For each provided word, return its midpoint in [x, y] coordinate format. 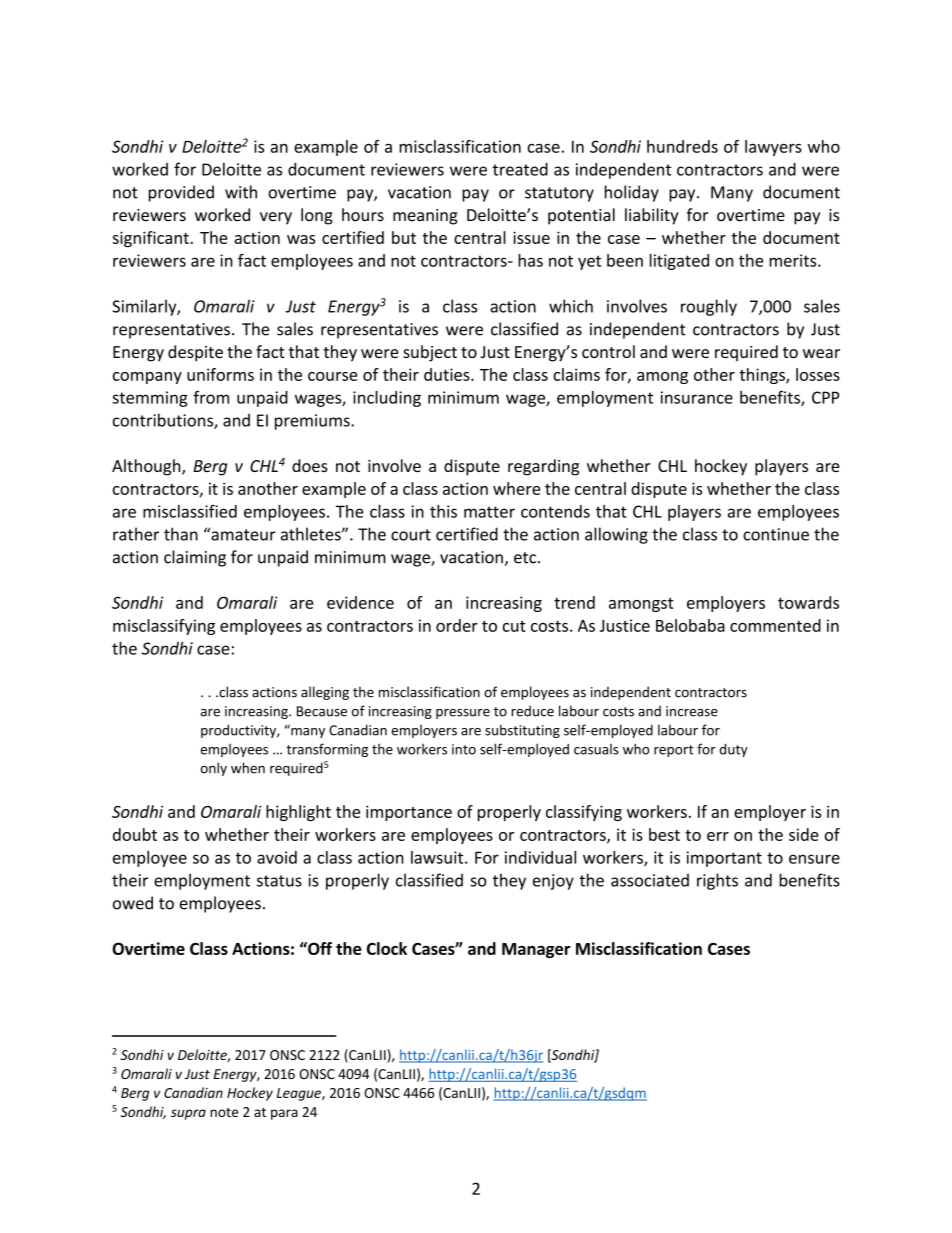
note [224, 1112]
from [211, 397]
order [457, 625]
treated [520, 169]
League [300, 1094]
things [763, 376]
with [241, 192]
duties [448, 374]
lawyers [773, 148]
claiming [195, 558]
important [724, 859]
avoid [277, 857]
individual [540, 857]
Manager [536, 950]
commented [775, 625]
